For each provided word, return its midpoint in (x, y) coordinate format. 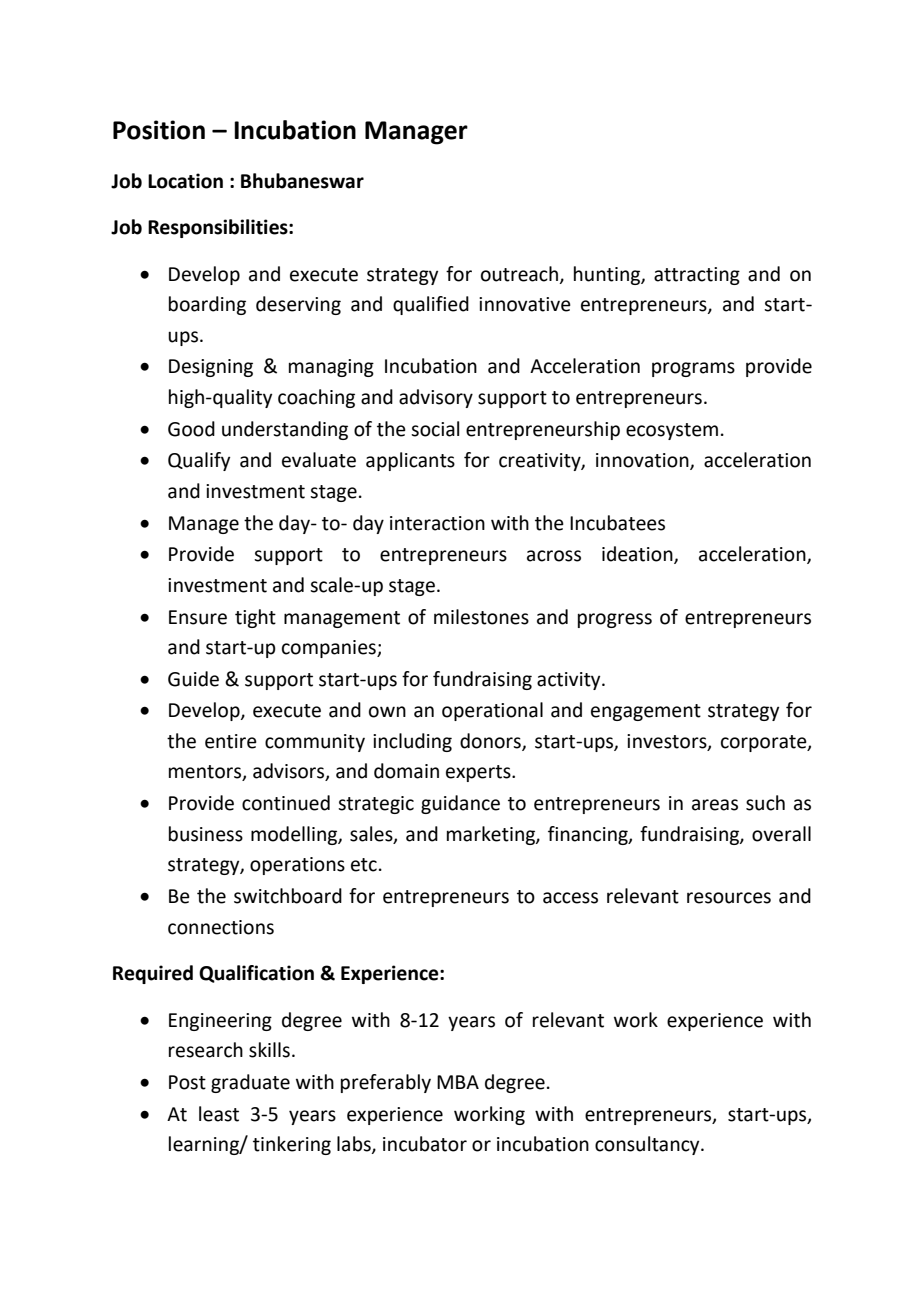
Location (185, 181)
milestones (481, 617)
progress (615, 620)
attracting (697, 276)
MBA (458, 1082)
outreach (519, 274)
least (219, 1114)
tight (255, 618)
